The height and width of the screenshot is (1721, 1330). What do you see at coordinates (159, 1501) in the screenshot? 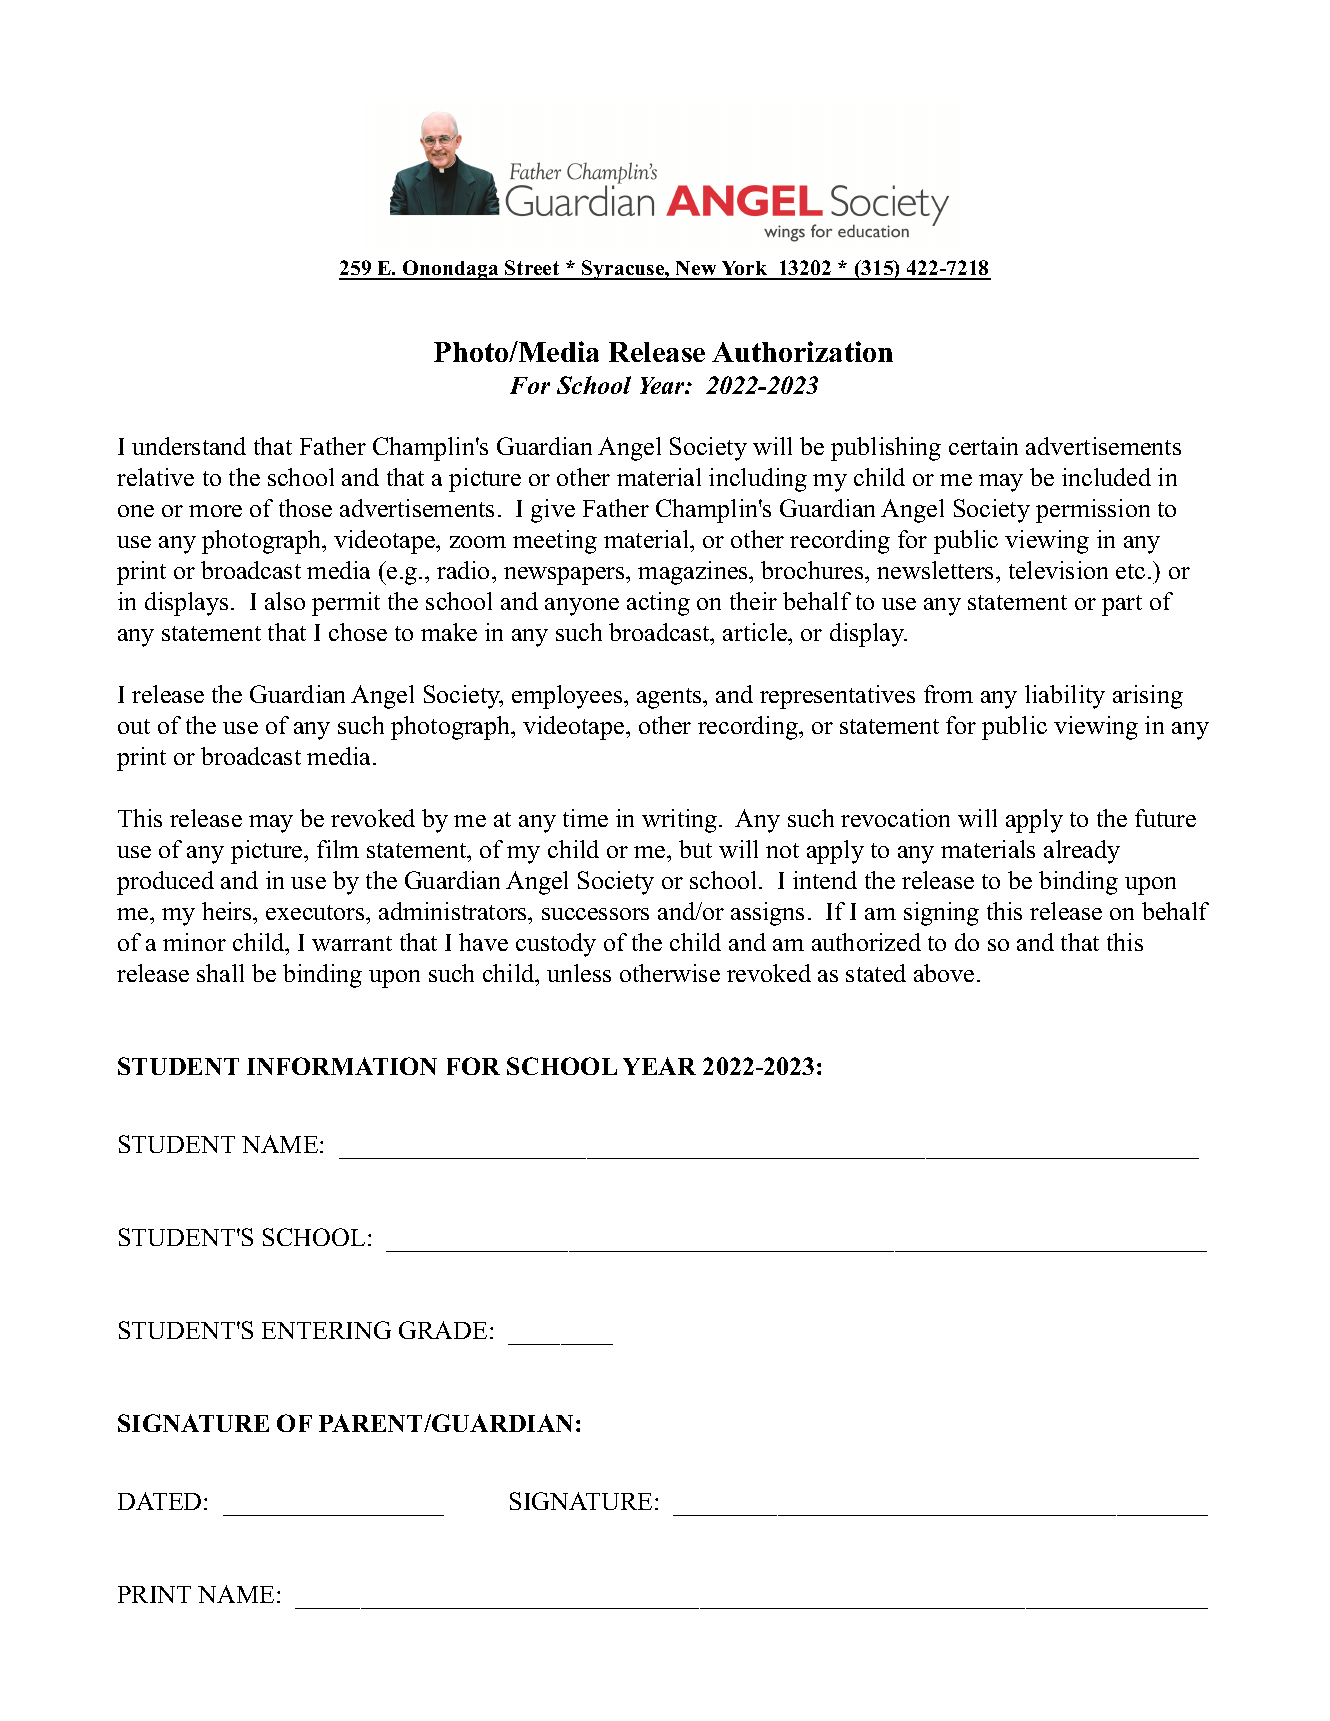
I see `DATED` at bounding box center [159, 1501].
